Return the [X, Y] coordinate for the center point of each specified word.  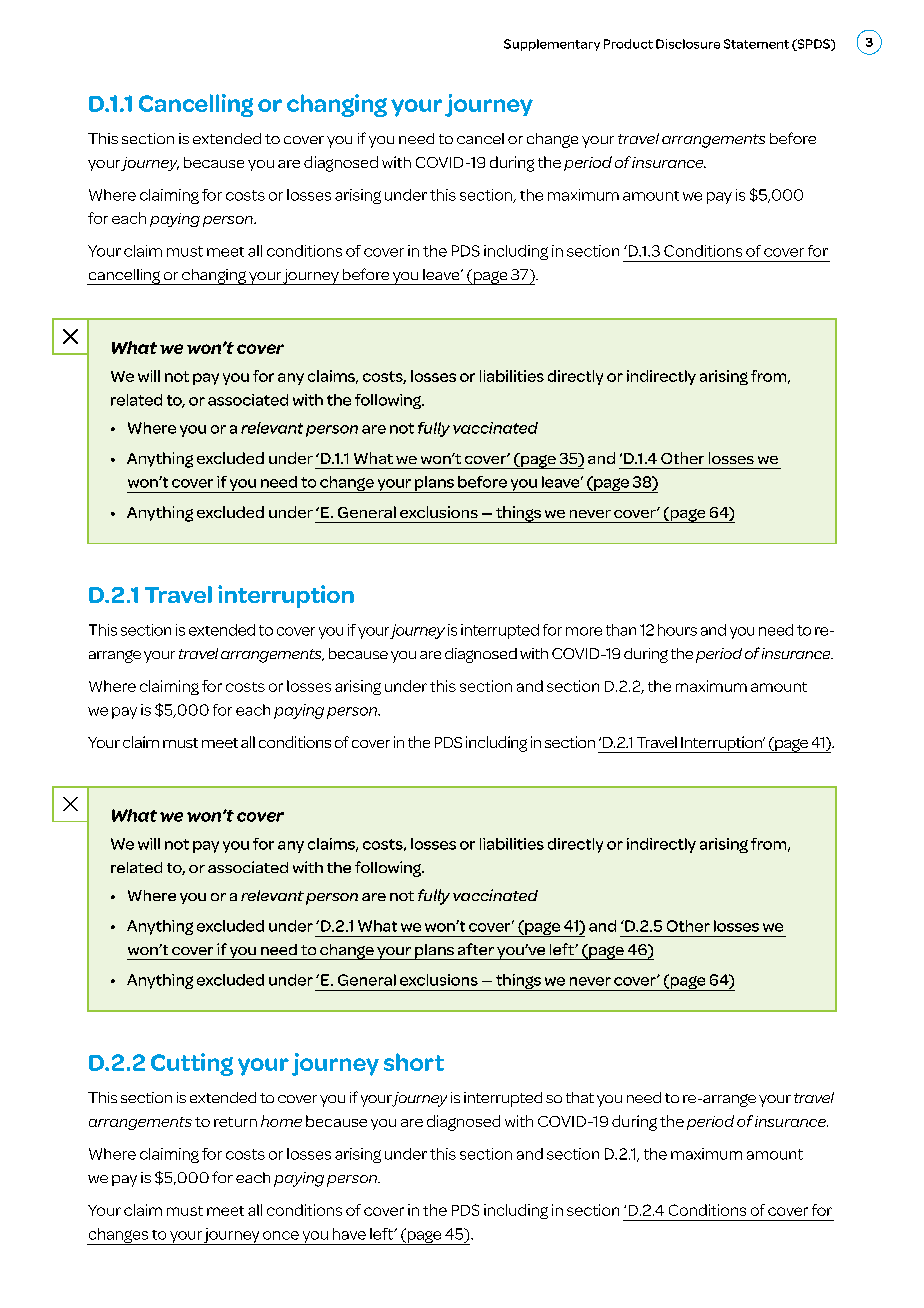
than [621, 630]
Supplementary [552, 45]
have [349, 1234]
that [580, 1097]
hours [677, 630]
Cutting [192, 1064]
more [584, 631]
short [414, 1062]
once [281, 1235]
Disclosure [688, 44]
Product [628, 44]
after [476, 949]
